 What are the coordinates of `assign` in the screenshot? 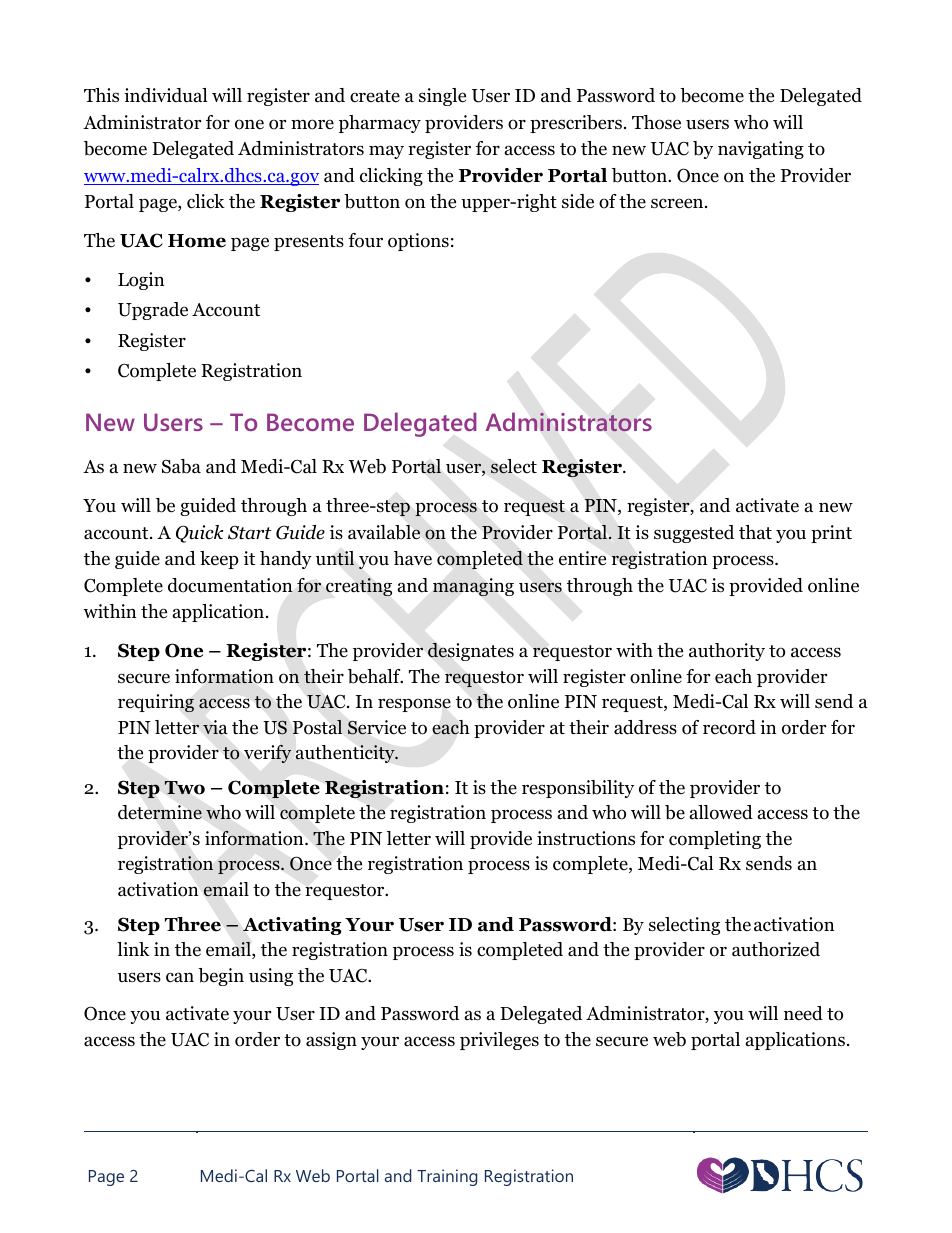 It's located at (331, 1041).
